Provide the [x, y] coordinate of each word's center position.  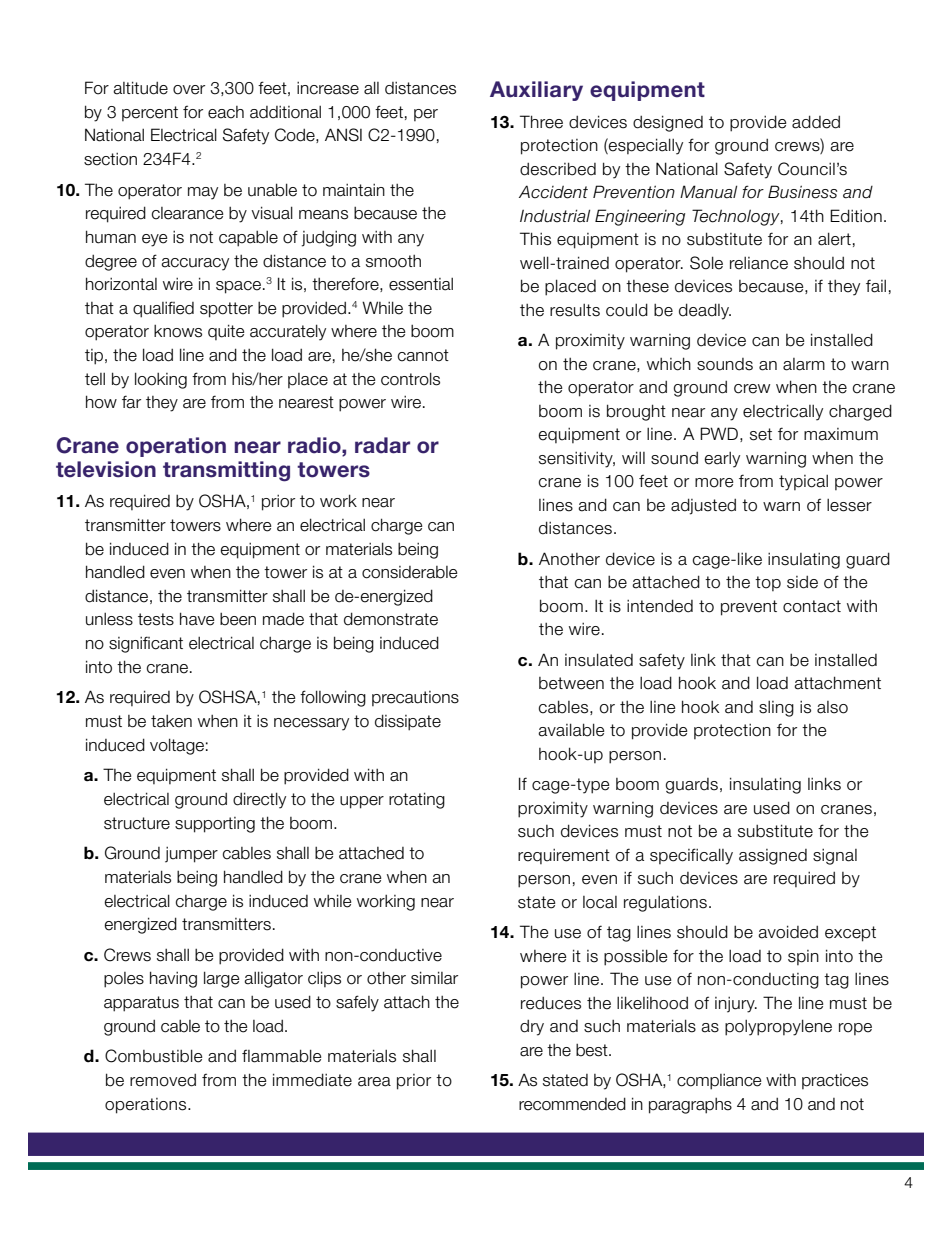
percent [150, 113]
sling [776, 709]
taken [171, 721]
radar [382, 445]
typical [803, 483]
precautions [415, 698]
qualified [163, 309]
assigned [773, 857]
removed [163, 1080]
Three [541, 122]
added [816, 122]
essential [421, 284]
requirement [564, 856]
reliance [759, 263]
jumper [191, 855]
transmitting [226, 471]
